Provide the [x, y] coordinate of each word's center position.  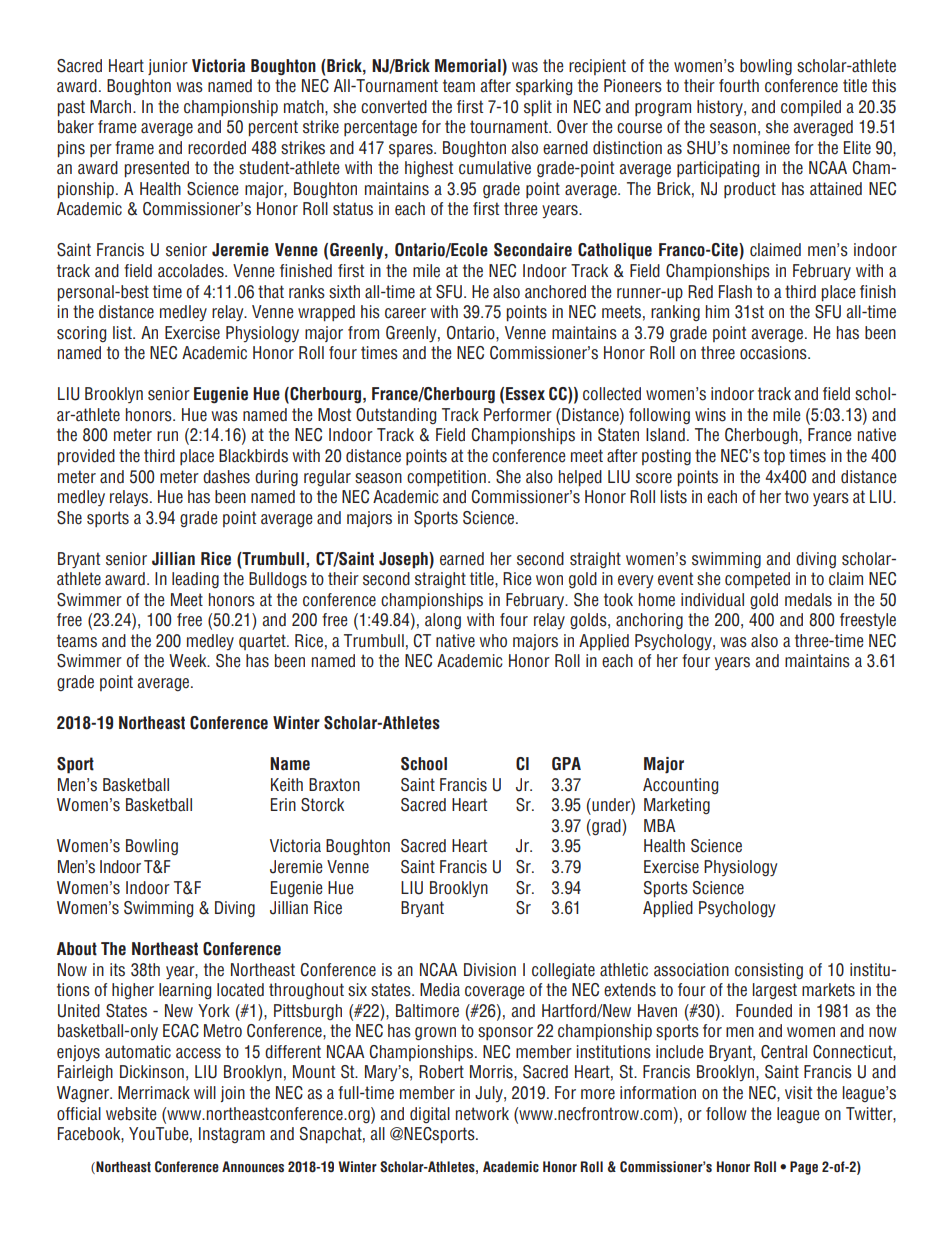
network [482, 1114]
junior [168, 67]
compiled [811, 108]
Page [804, 1168]
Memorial [469, 66]
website [131, 1114]
